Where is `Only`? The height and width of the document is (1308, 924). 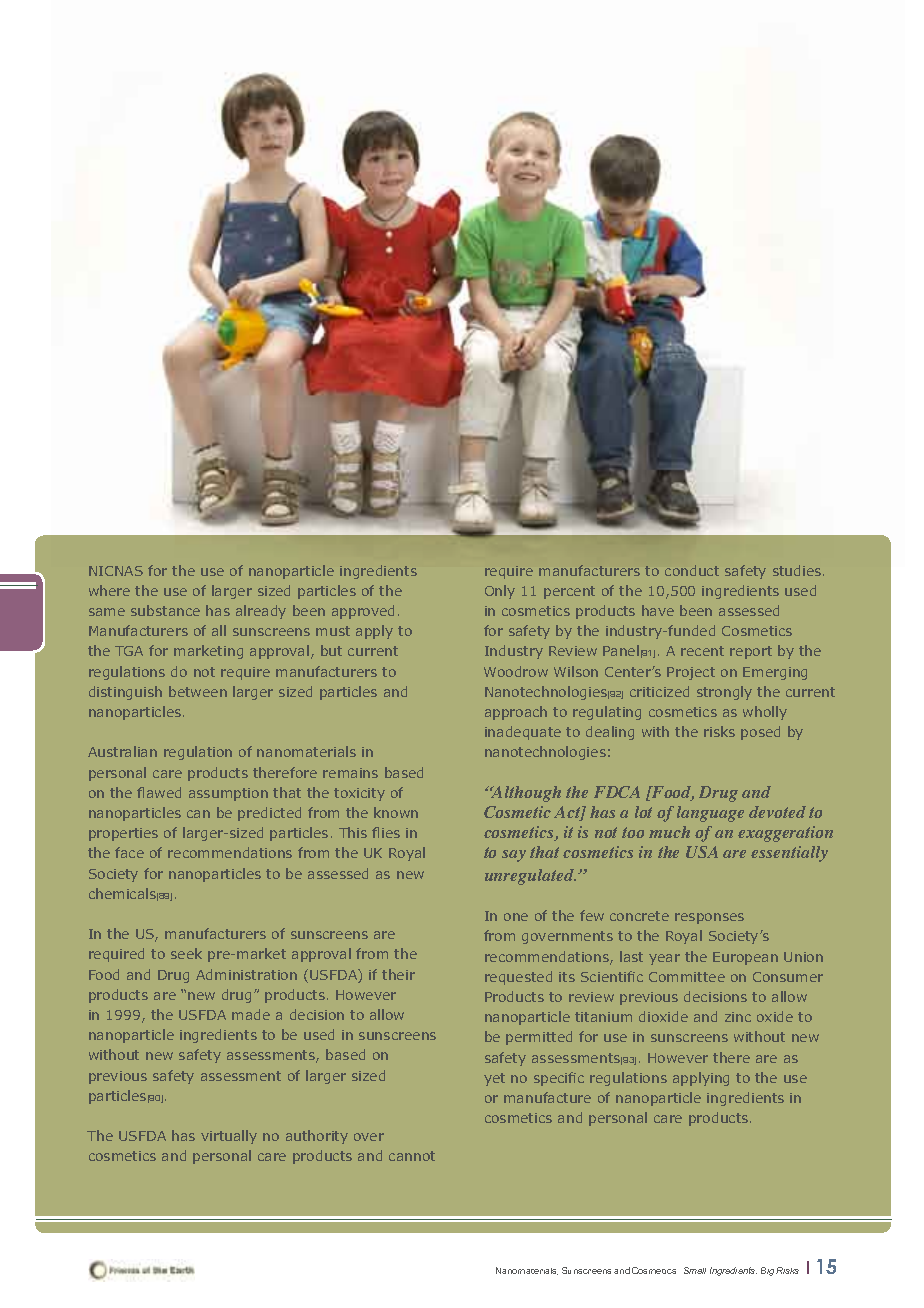 Only is located at coordinates (500, 592).
